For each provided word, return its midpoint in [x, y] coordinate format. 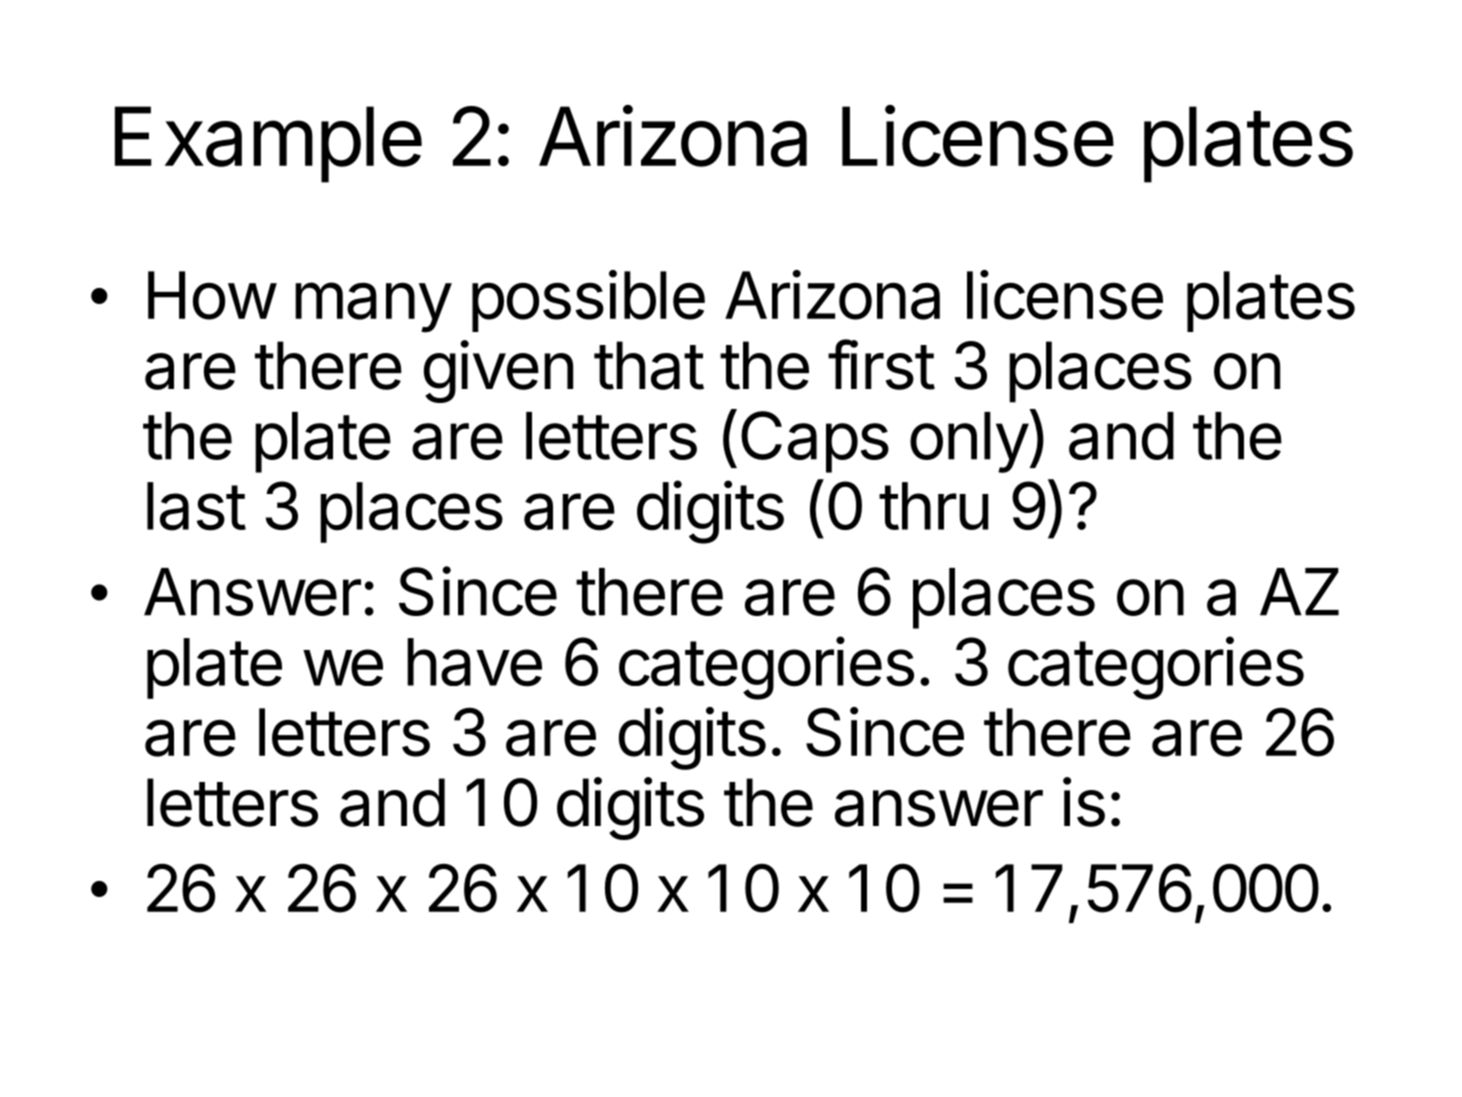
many [373, 307]
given [498, 371]
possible [588, 301]
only [969, 442]
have [474, 662]
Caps [815, 442]
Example [268, 144]
